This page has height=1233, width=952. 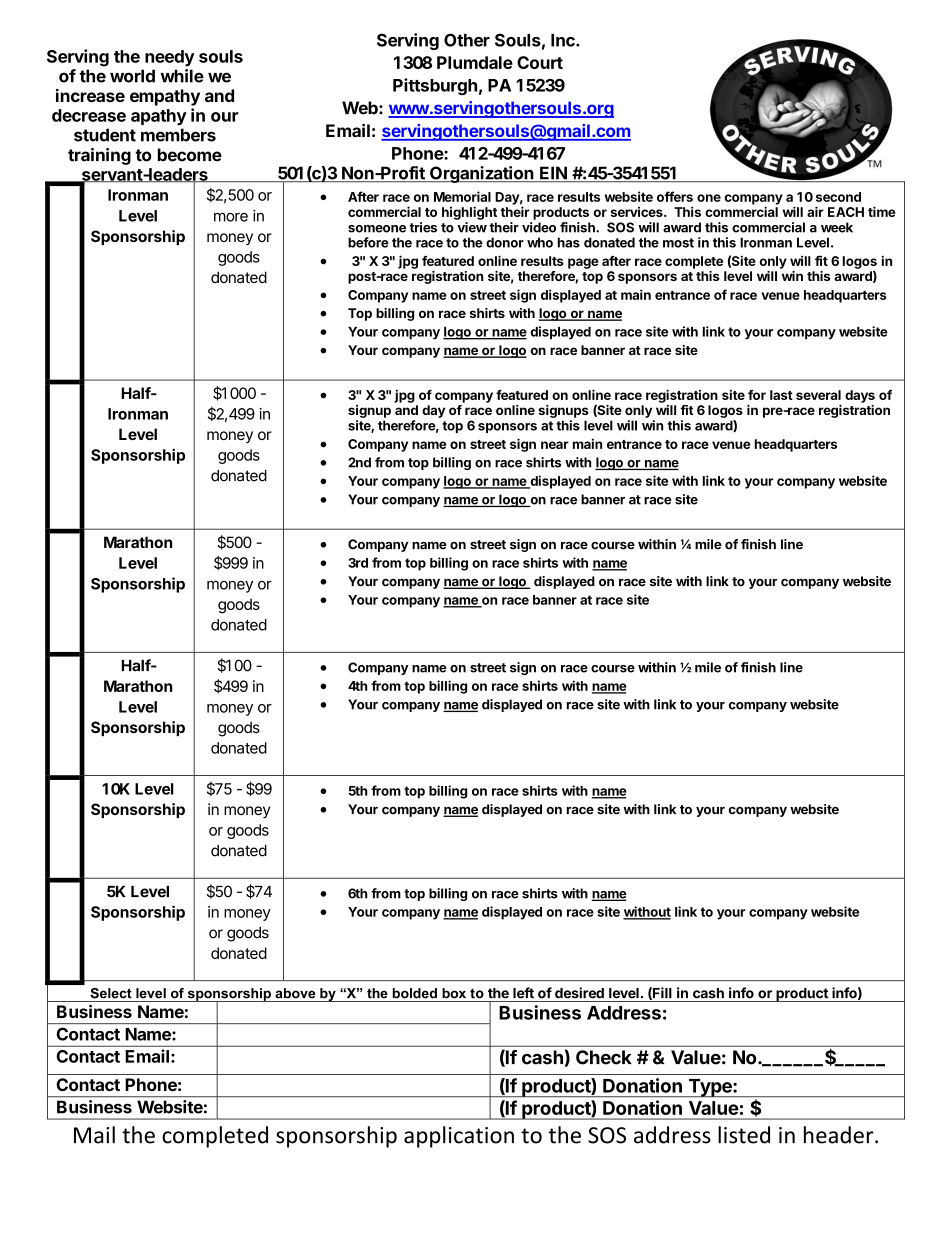 What do you see at coordinates (818, 395) in the page?
I see `several` at bounding box center [818, 395].
